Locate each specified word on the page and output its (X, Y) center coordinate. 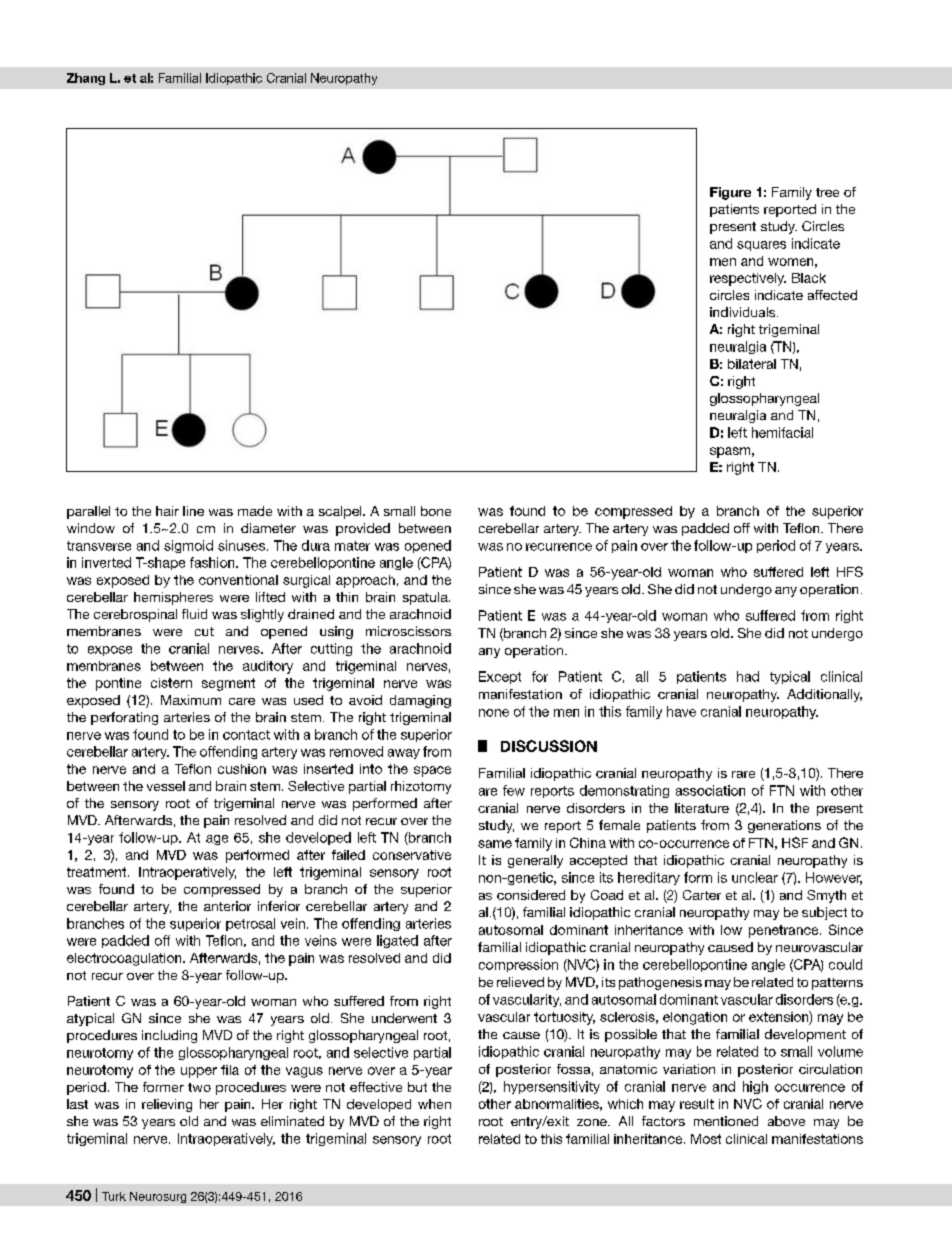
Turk (114, 1196)
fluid (194, 614)
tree (827, 192)
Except (500, 677)
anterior (227, 906)
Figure (730, 193)
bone (436, 511)
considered (531, 895)
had (748, 676)
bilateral (752, 364)
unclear (755, 877)
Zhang (86, 79)
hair (167, 511)
